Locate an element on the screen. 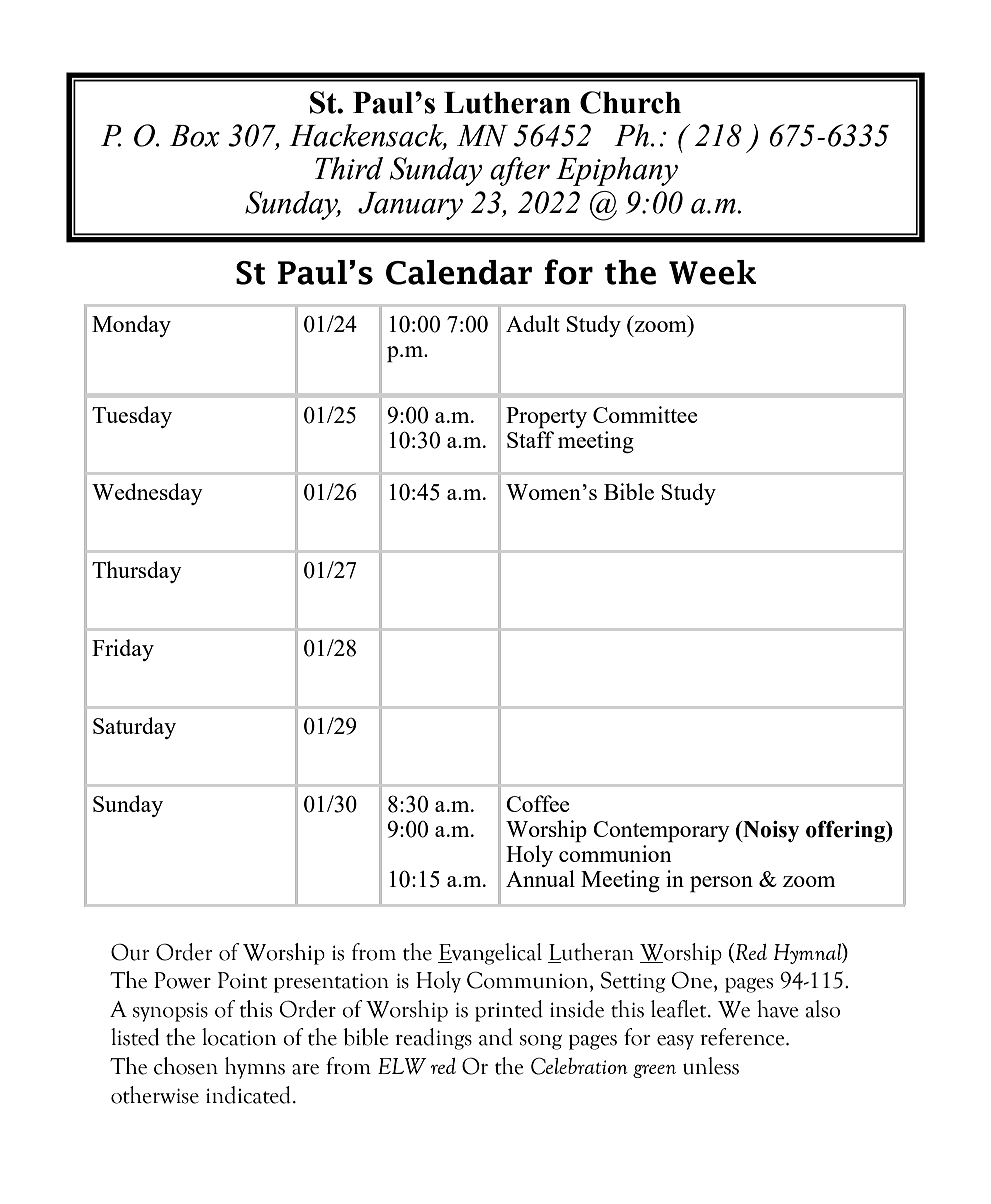  Church is located at coordinates (630, 102).
